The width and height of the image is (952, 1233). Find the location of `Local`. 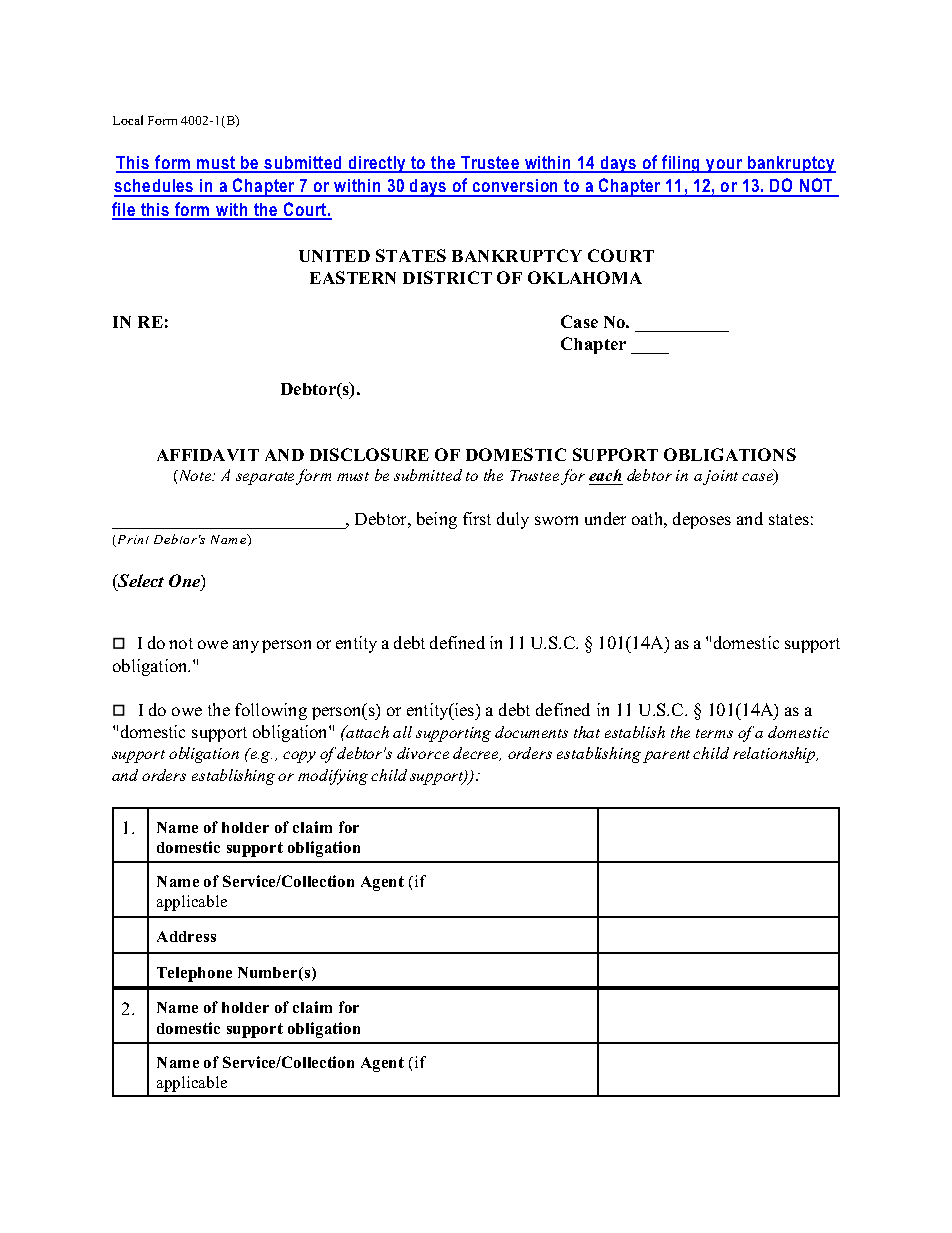

Local is located at coordinates (128, 120).
